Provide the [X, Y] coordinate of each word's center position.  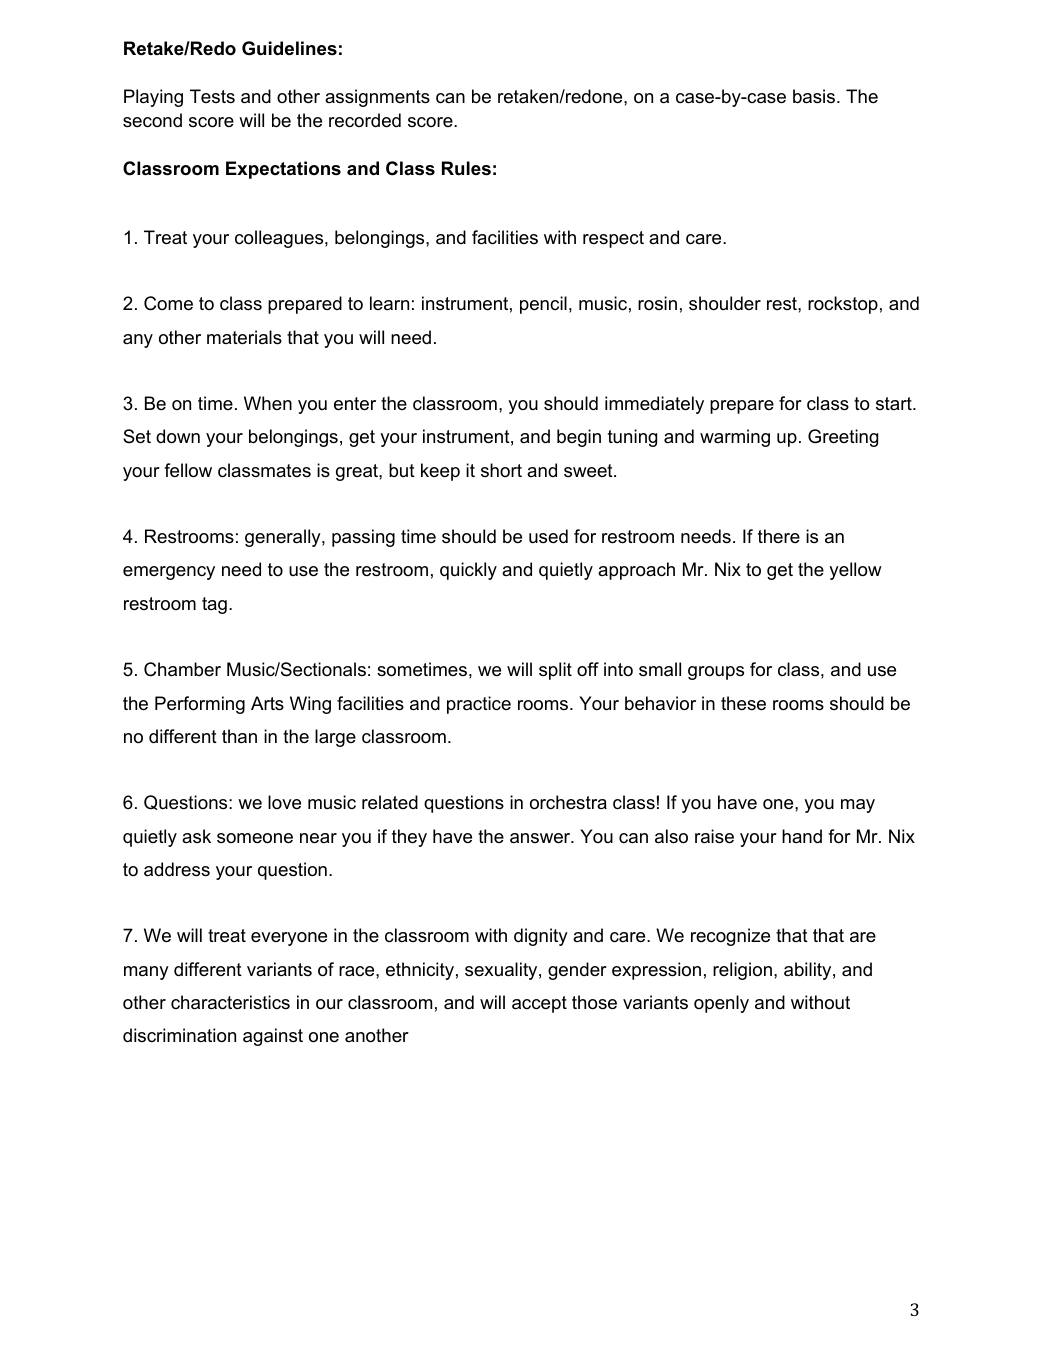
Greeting [843, 438]
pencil [543, 305]
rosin [657, 303]
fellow [188, 470]
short [501, 470]
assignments [377, 98]
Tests [212, 96]
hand [802, 836]
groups [716, 673]
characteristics [230, 1002]
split [555, 671]
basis [815, 96]
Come [168, 303]
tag [214, 605]
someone [255, 838]
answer [541, 838]
